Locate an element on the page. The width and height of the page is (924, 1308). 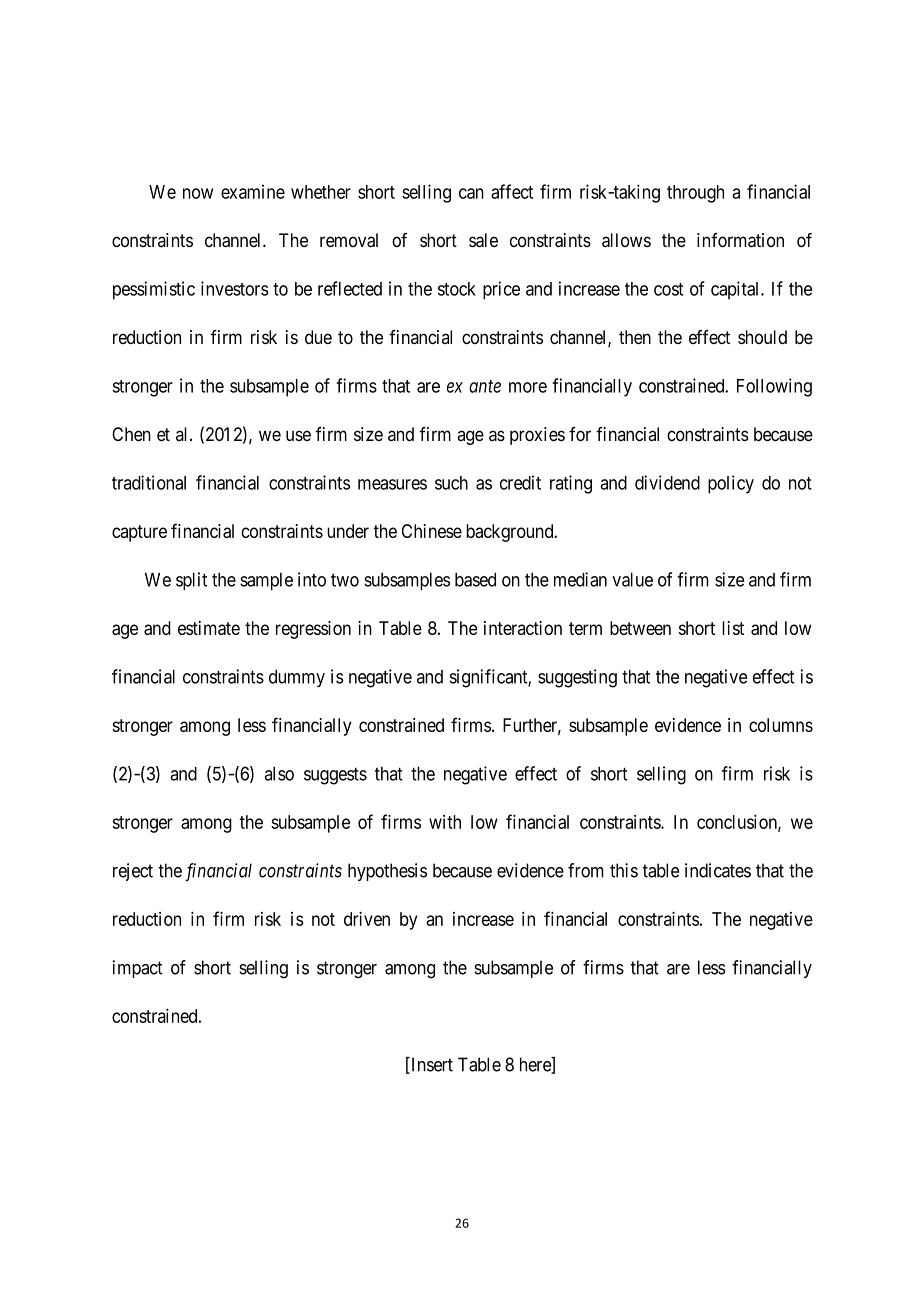
indicates is located at coordinates (718, 870).
